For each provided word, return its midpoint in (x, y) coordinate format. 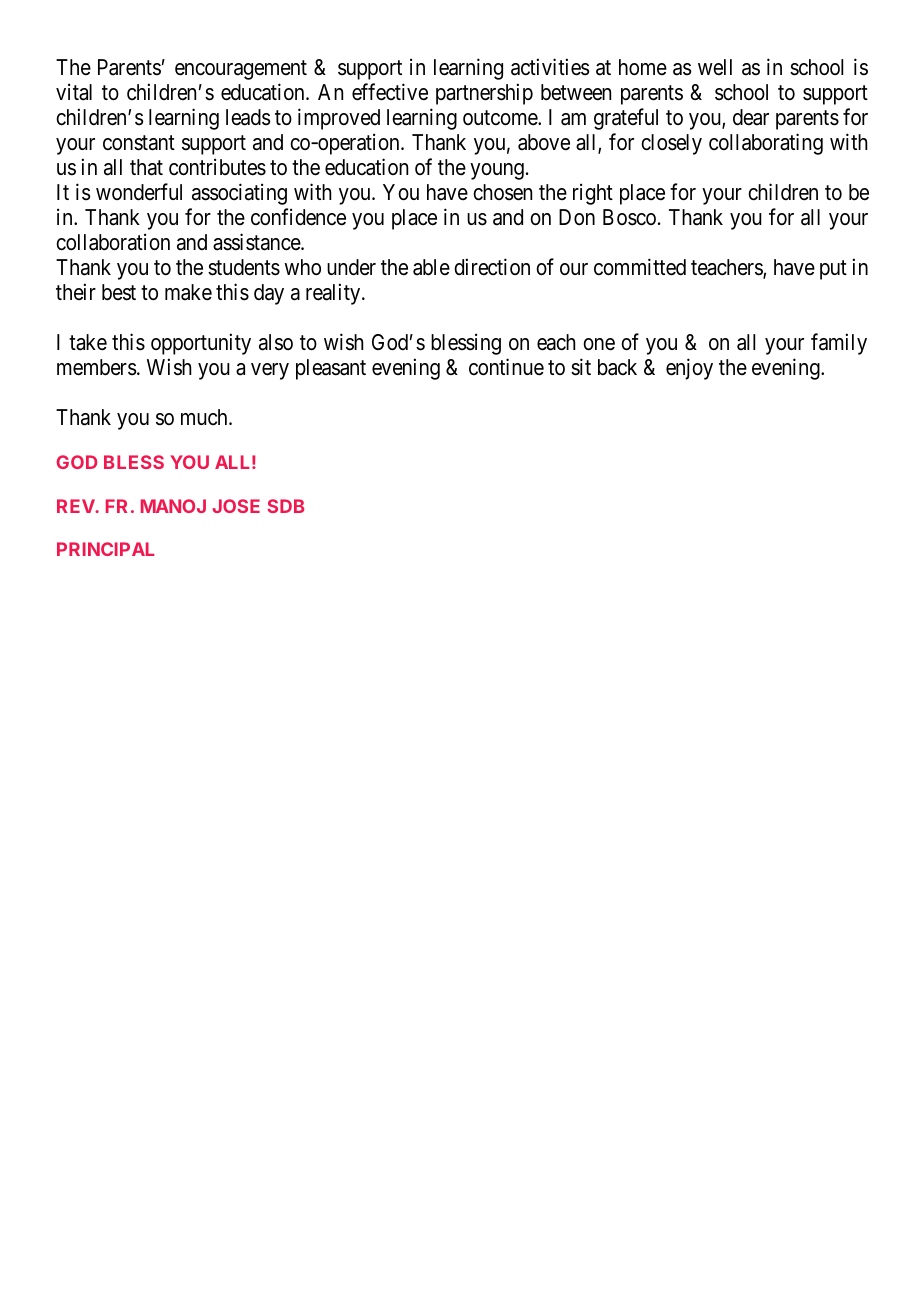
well (715, 67)
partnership (484, 94)
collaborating (766, 144)
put (833, 270)
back (617, 367)
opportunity (201, 344)
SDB (286, 506)
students (244, 267)
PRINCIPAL (105, 549)
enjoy (689, 369)
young (497, 171)
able (431, 267)
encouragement (241, 70)
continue (506, 367)
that (146, 167)
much (205, 417)
